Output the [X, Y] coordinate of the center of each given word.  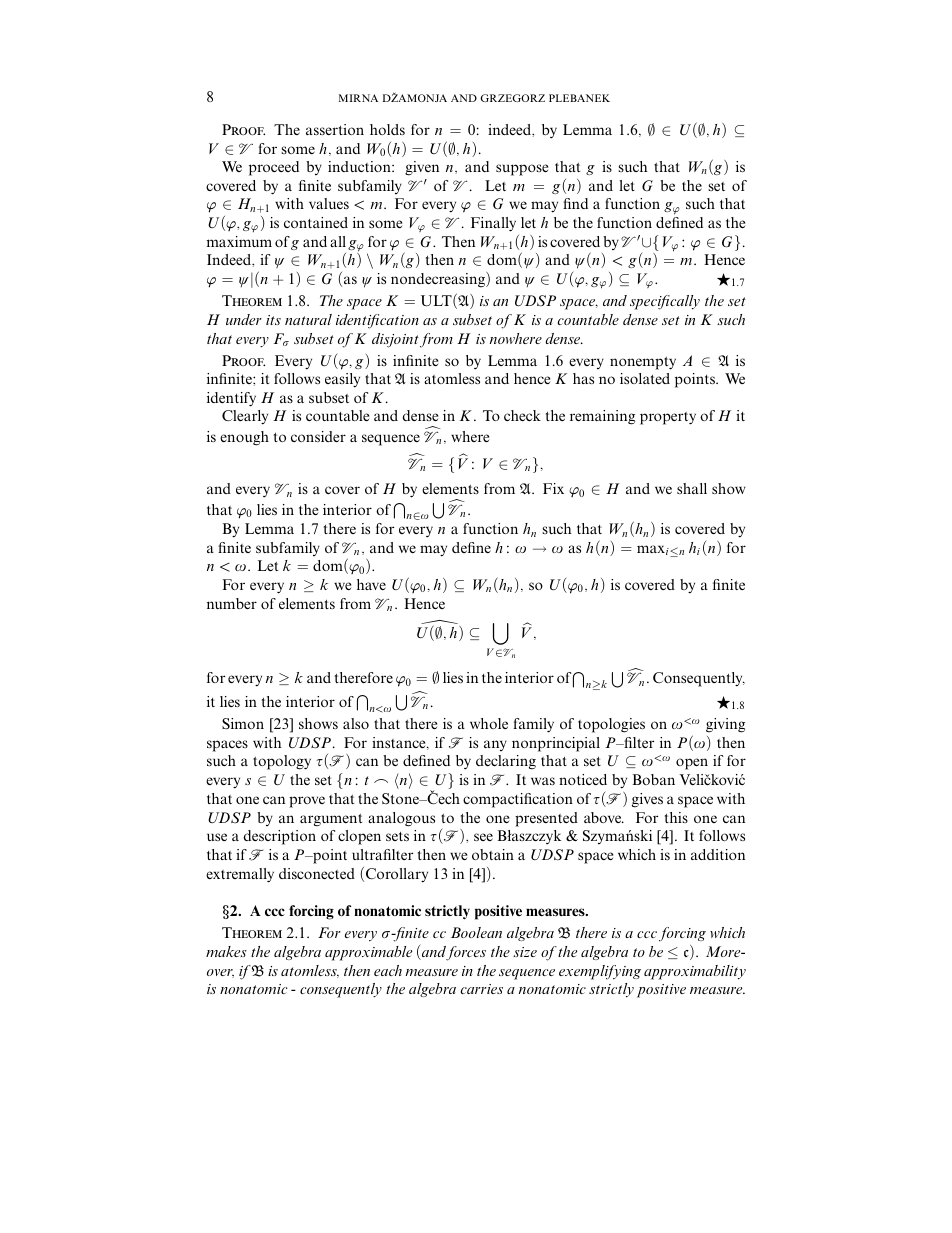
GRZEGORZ [512, 98]
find [575, 203]
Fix [553, 488]
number [232, 603]
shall [692, 488]
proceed [274, 168]
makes [226, 951]
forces [466, 953]
